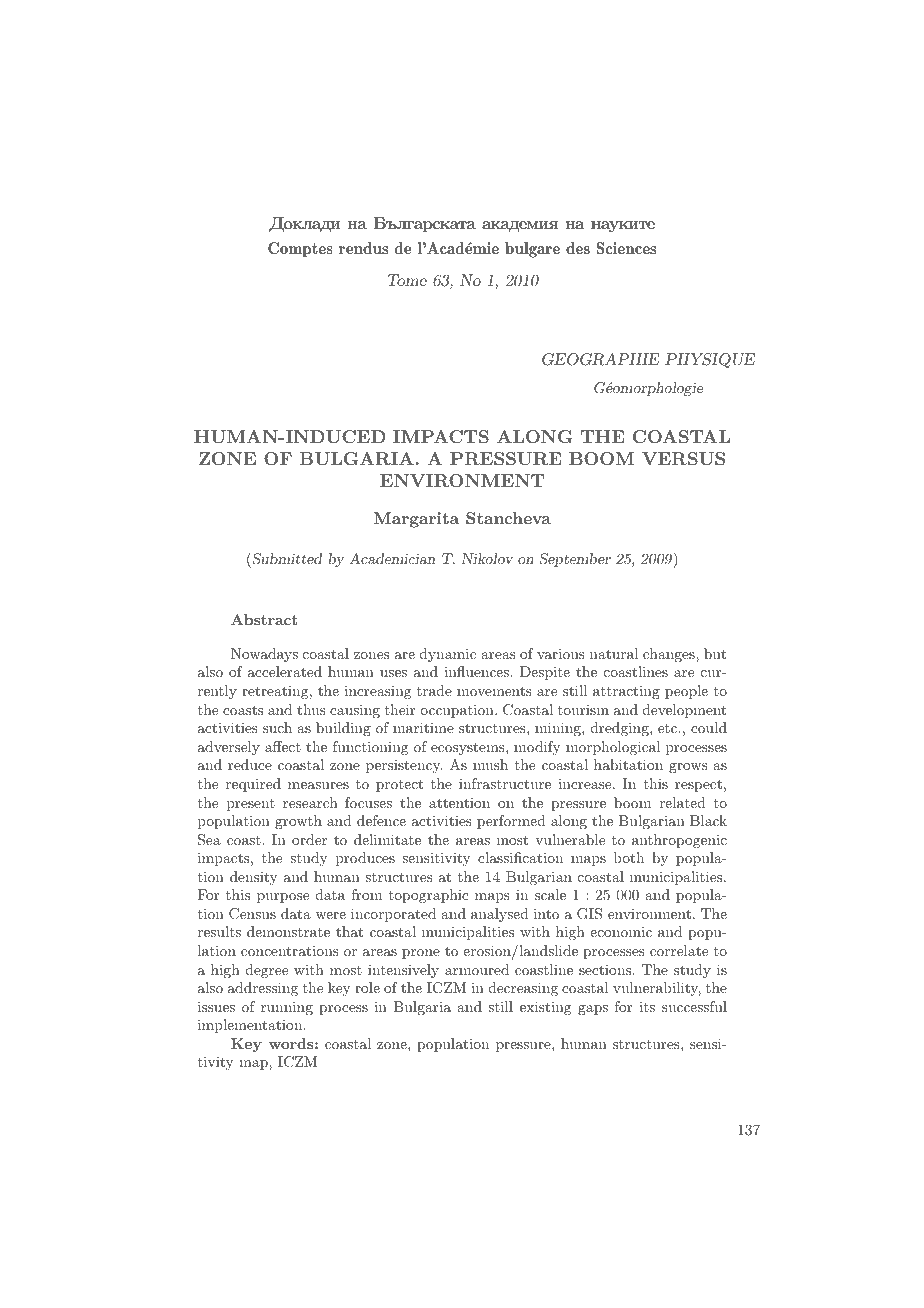 Image resolution: width=924 pixels, height=1308 pixels. Describe the element at coordinates (477, 969) in the screenshot. I see `armoured` at that location.
